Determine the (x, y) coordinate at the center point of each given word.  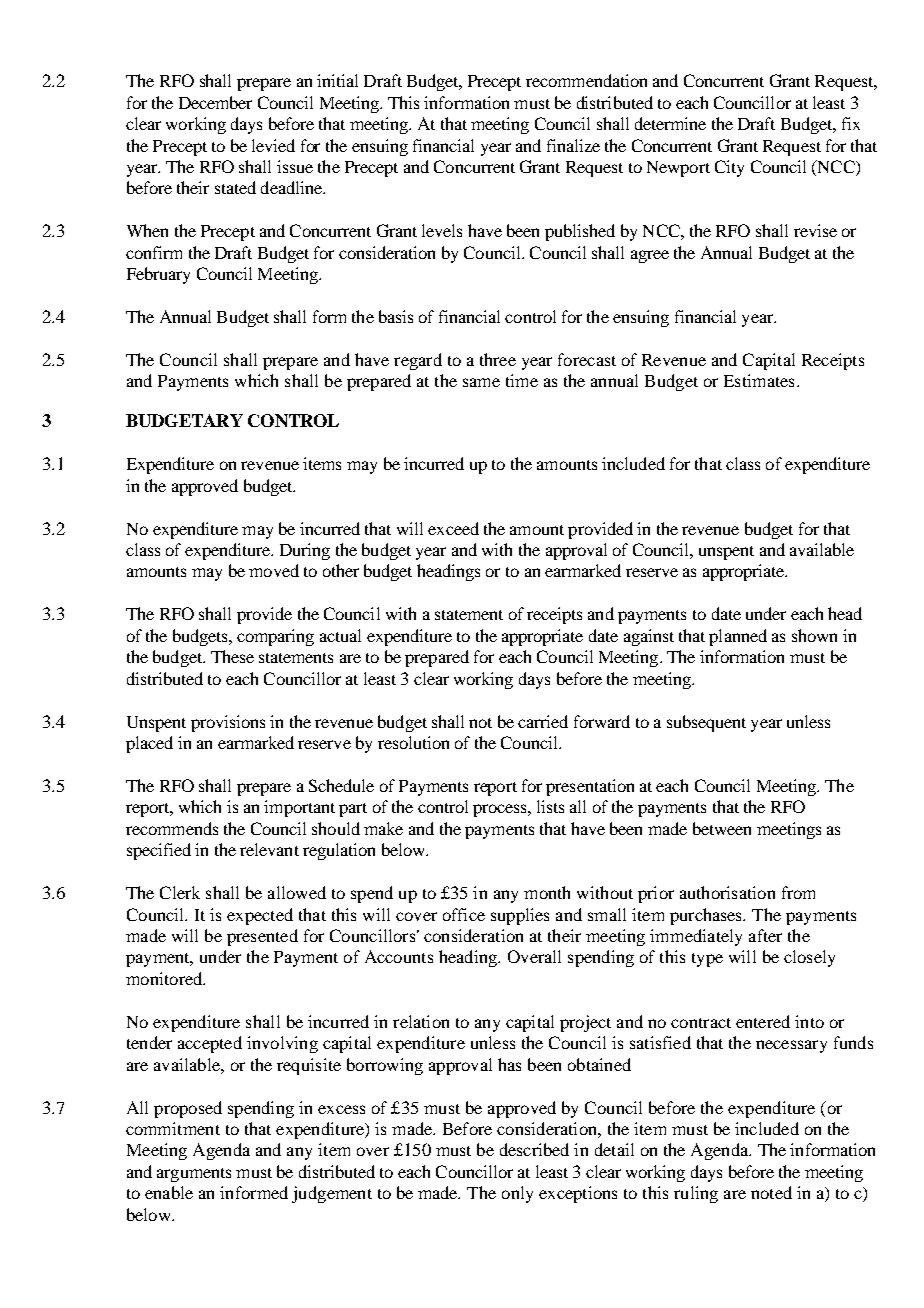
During (305, 551)
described (534, 1149)
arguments (194, 1175)
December (215, 102)
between (722, 828)
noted (771, 1192)
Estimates (759, 380)
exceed (453, 528)
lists (550, 806)
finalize (573, 145)
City (729, 168)
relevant (269, 849)
